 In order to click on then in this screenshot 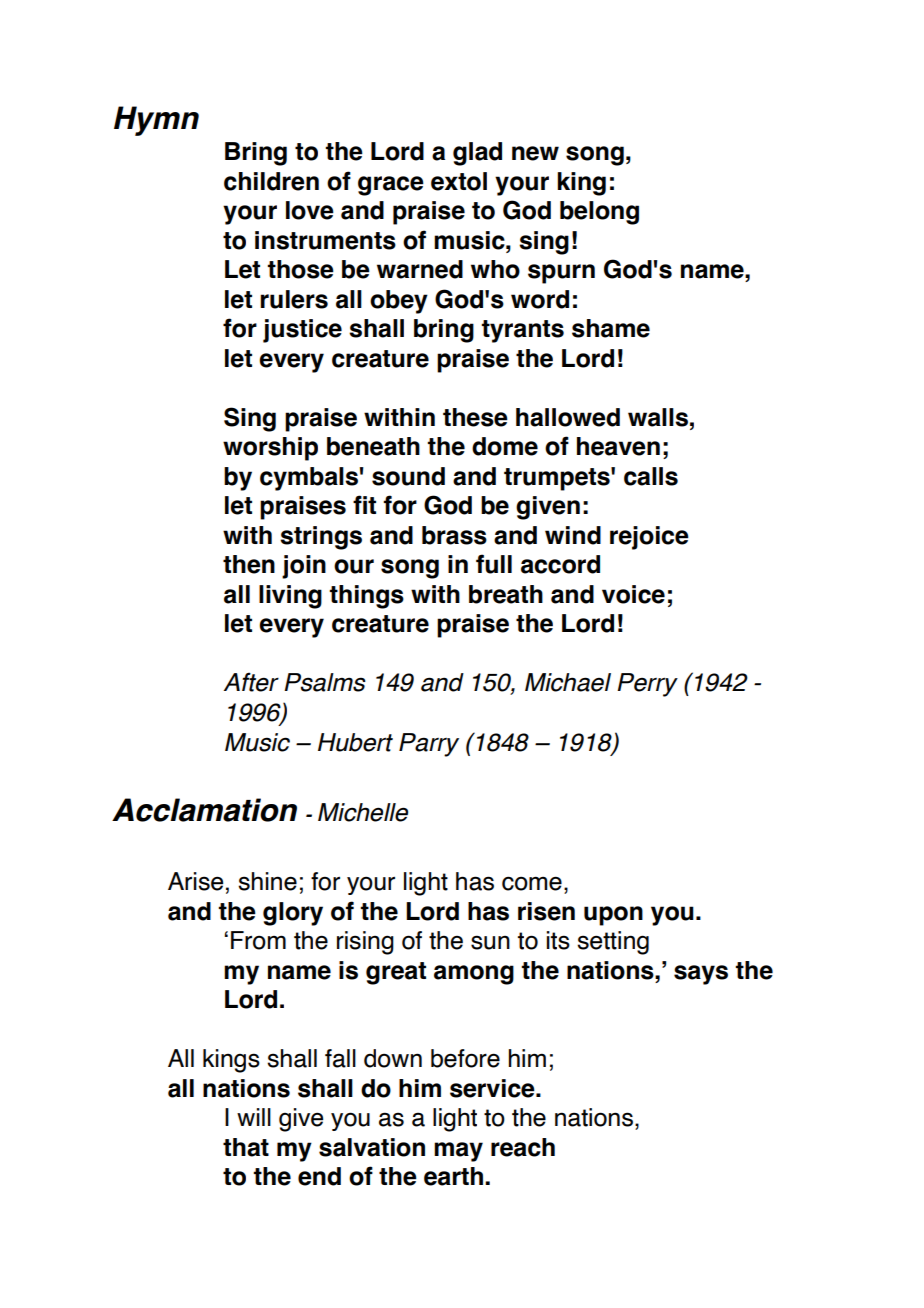, I will do `click(249, 564)`.
